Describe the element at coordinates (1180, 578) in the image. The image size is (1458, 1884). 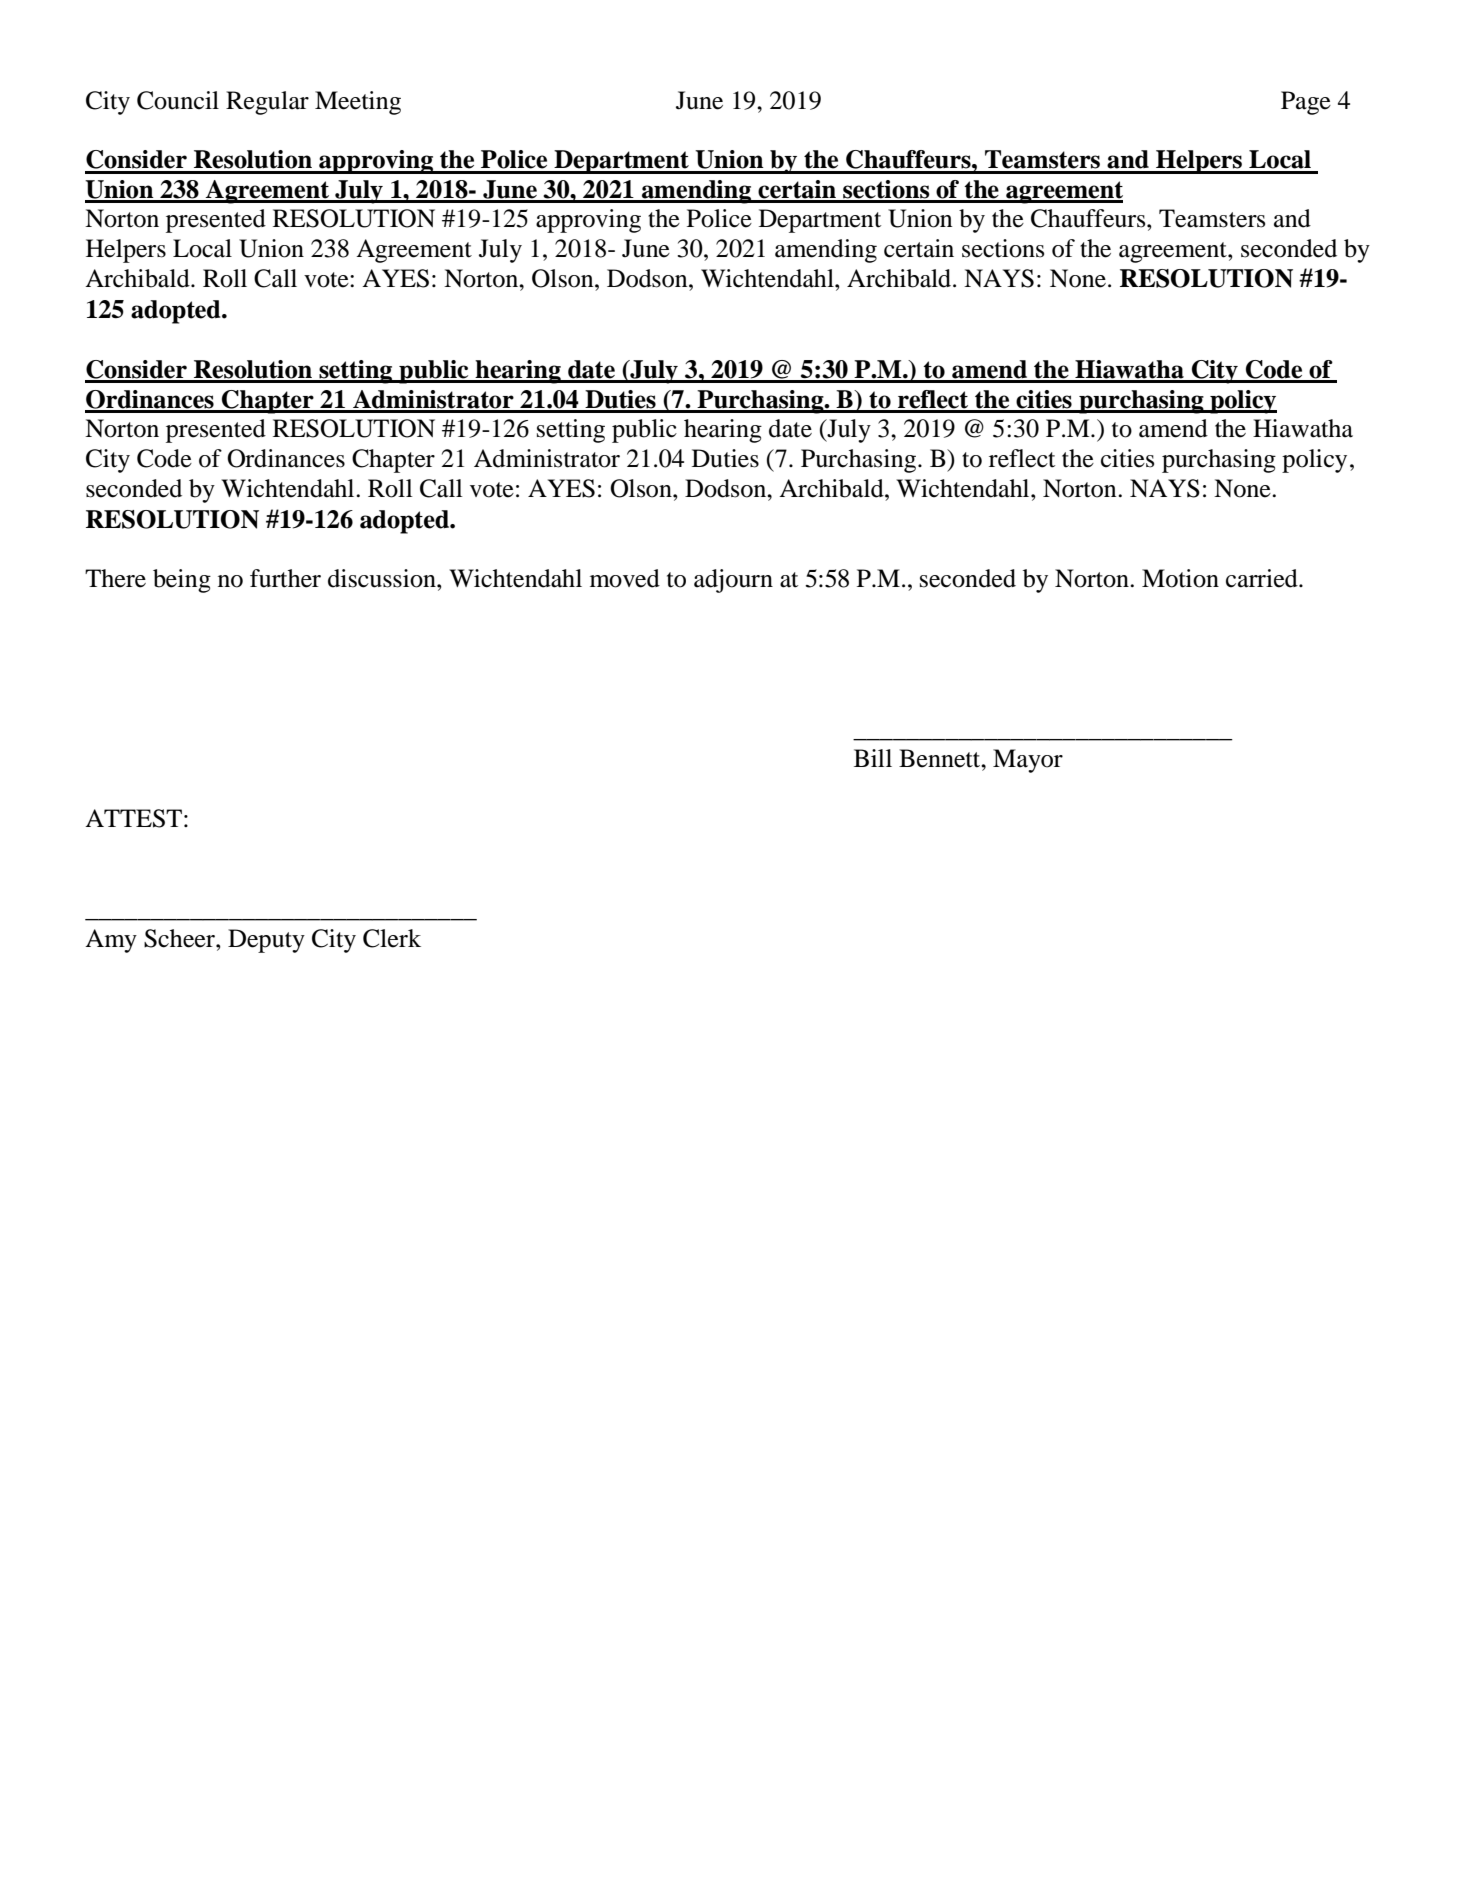
I see `Motion` at that location.
